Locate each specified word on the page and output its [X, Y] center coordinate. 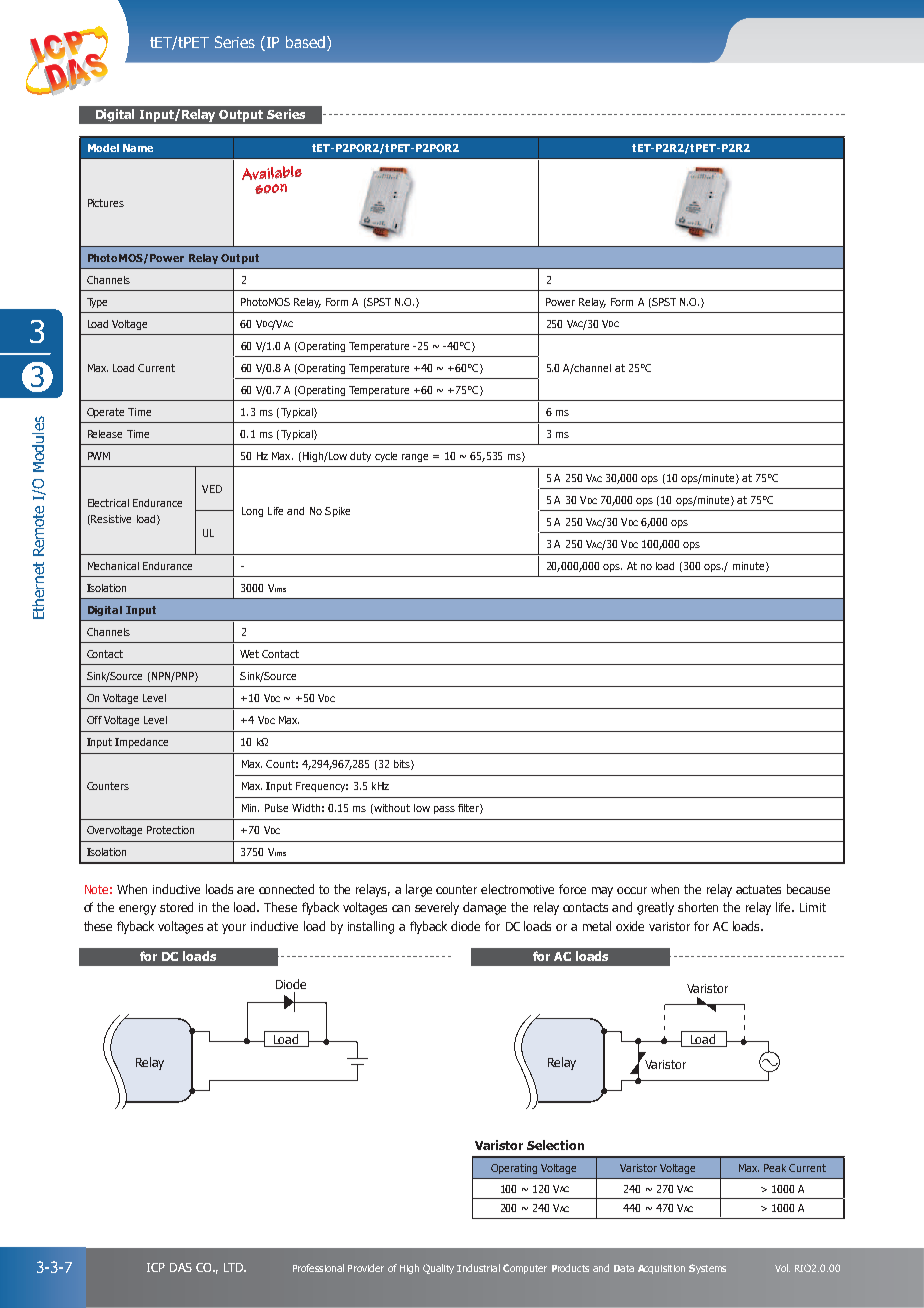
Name [138, 148]
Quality [438, 1269]
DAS [181, 1267]
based [307, 43]
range [415, 458]
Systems [707, 1269]
